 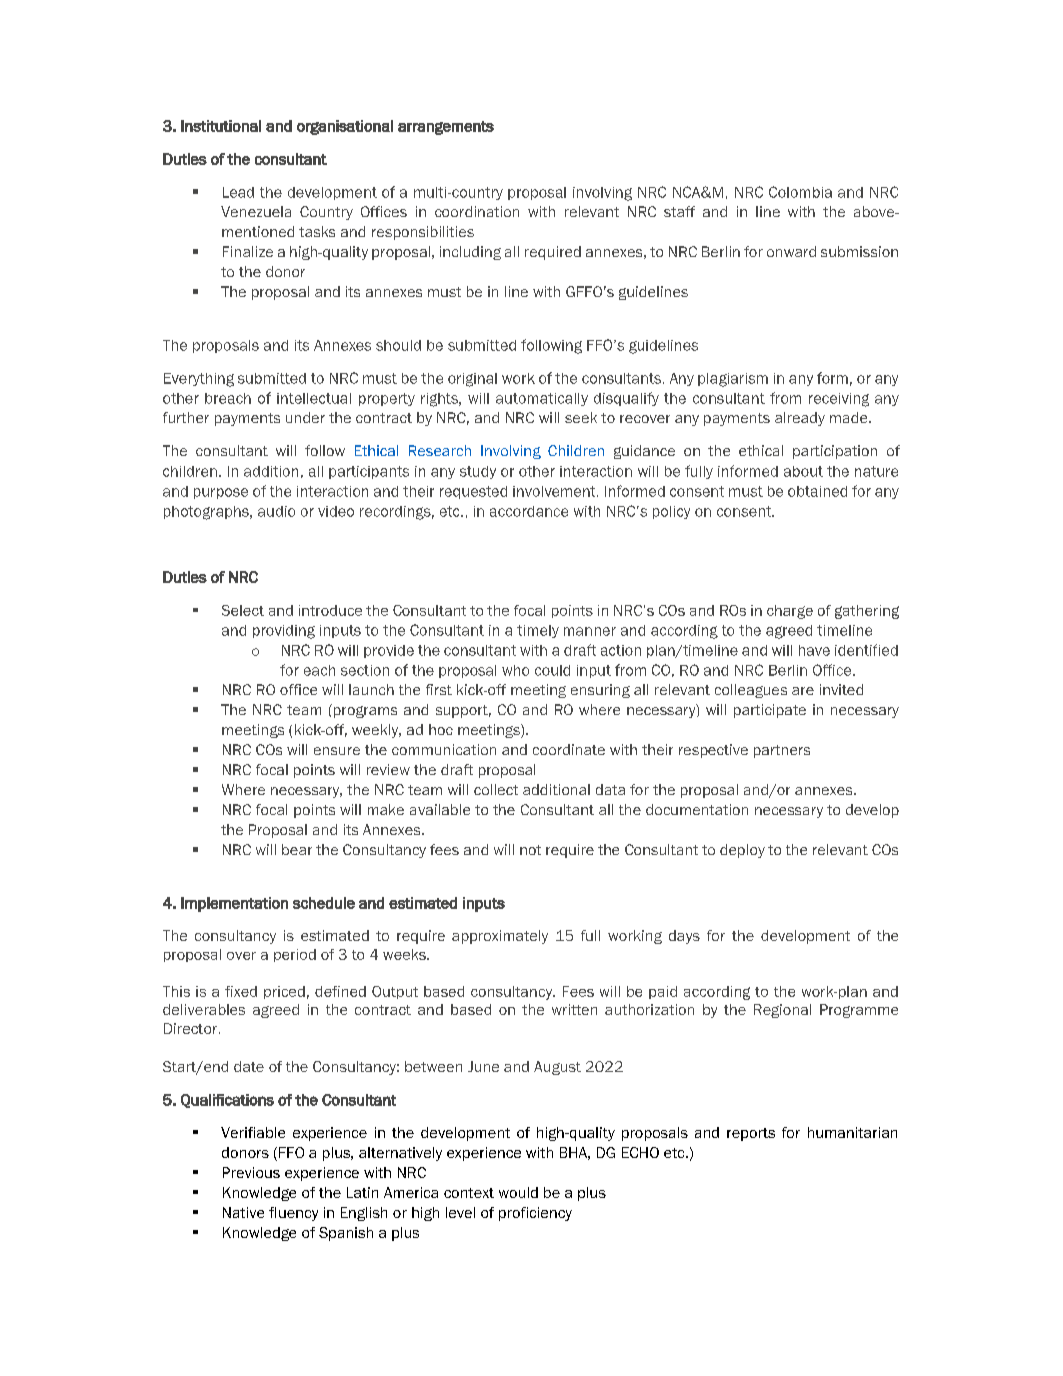 What do you see at coordinates (800, 192) in the document?
I see `Colombia` at bounding box center [800, 192].
